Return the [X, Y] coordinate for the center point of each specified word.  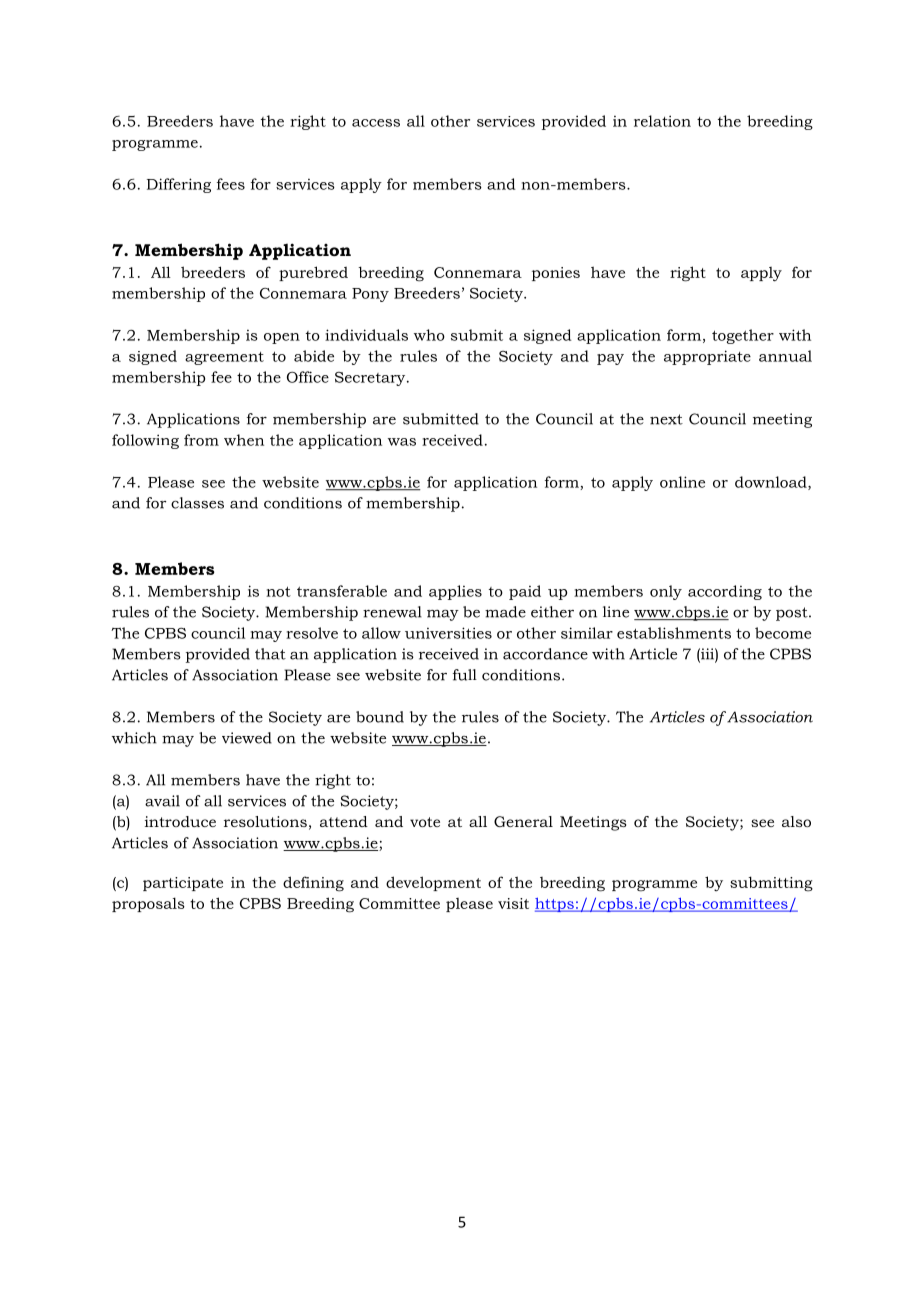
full [465, 675]
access [376, 123]
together [743, 336]
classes [197, 503]
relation [662, 121]
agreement [224, 358]
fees [231, 184]
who [429, 335]
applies [455, 592]
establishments [674, 633]
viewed [247, 738]
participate [183, 884]
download [772, 483]
